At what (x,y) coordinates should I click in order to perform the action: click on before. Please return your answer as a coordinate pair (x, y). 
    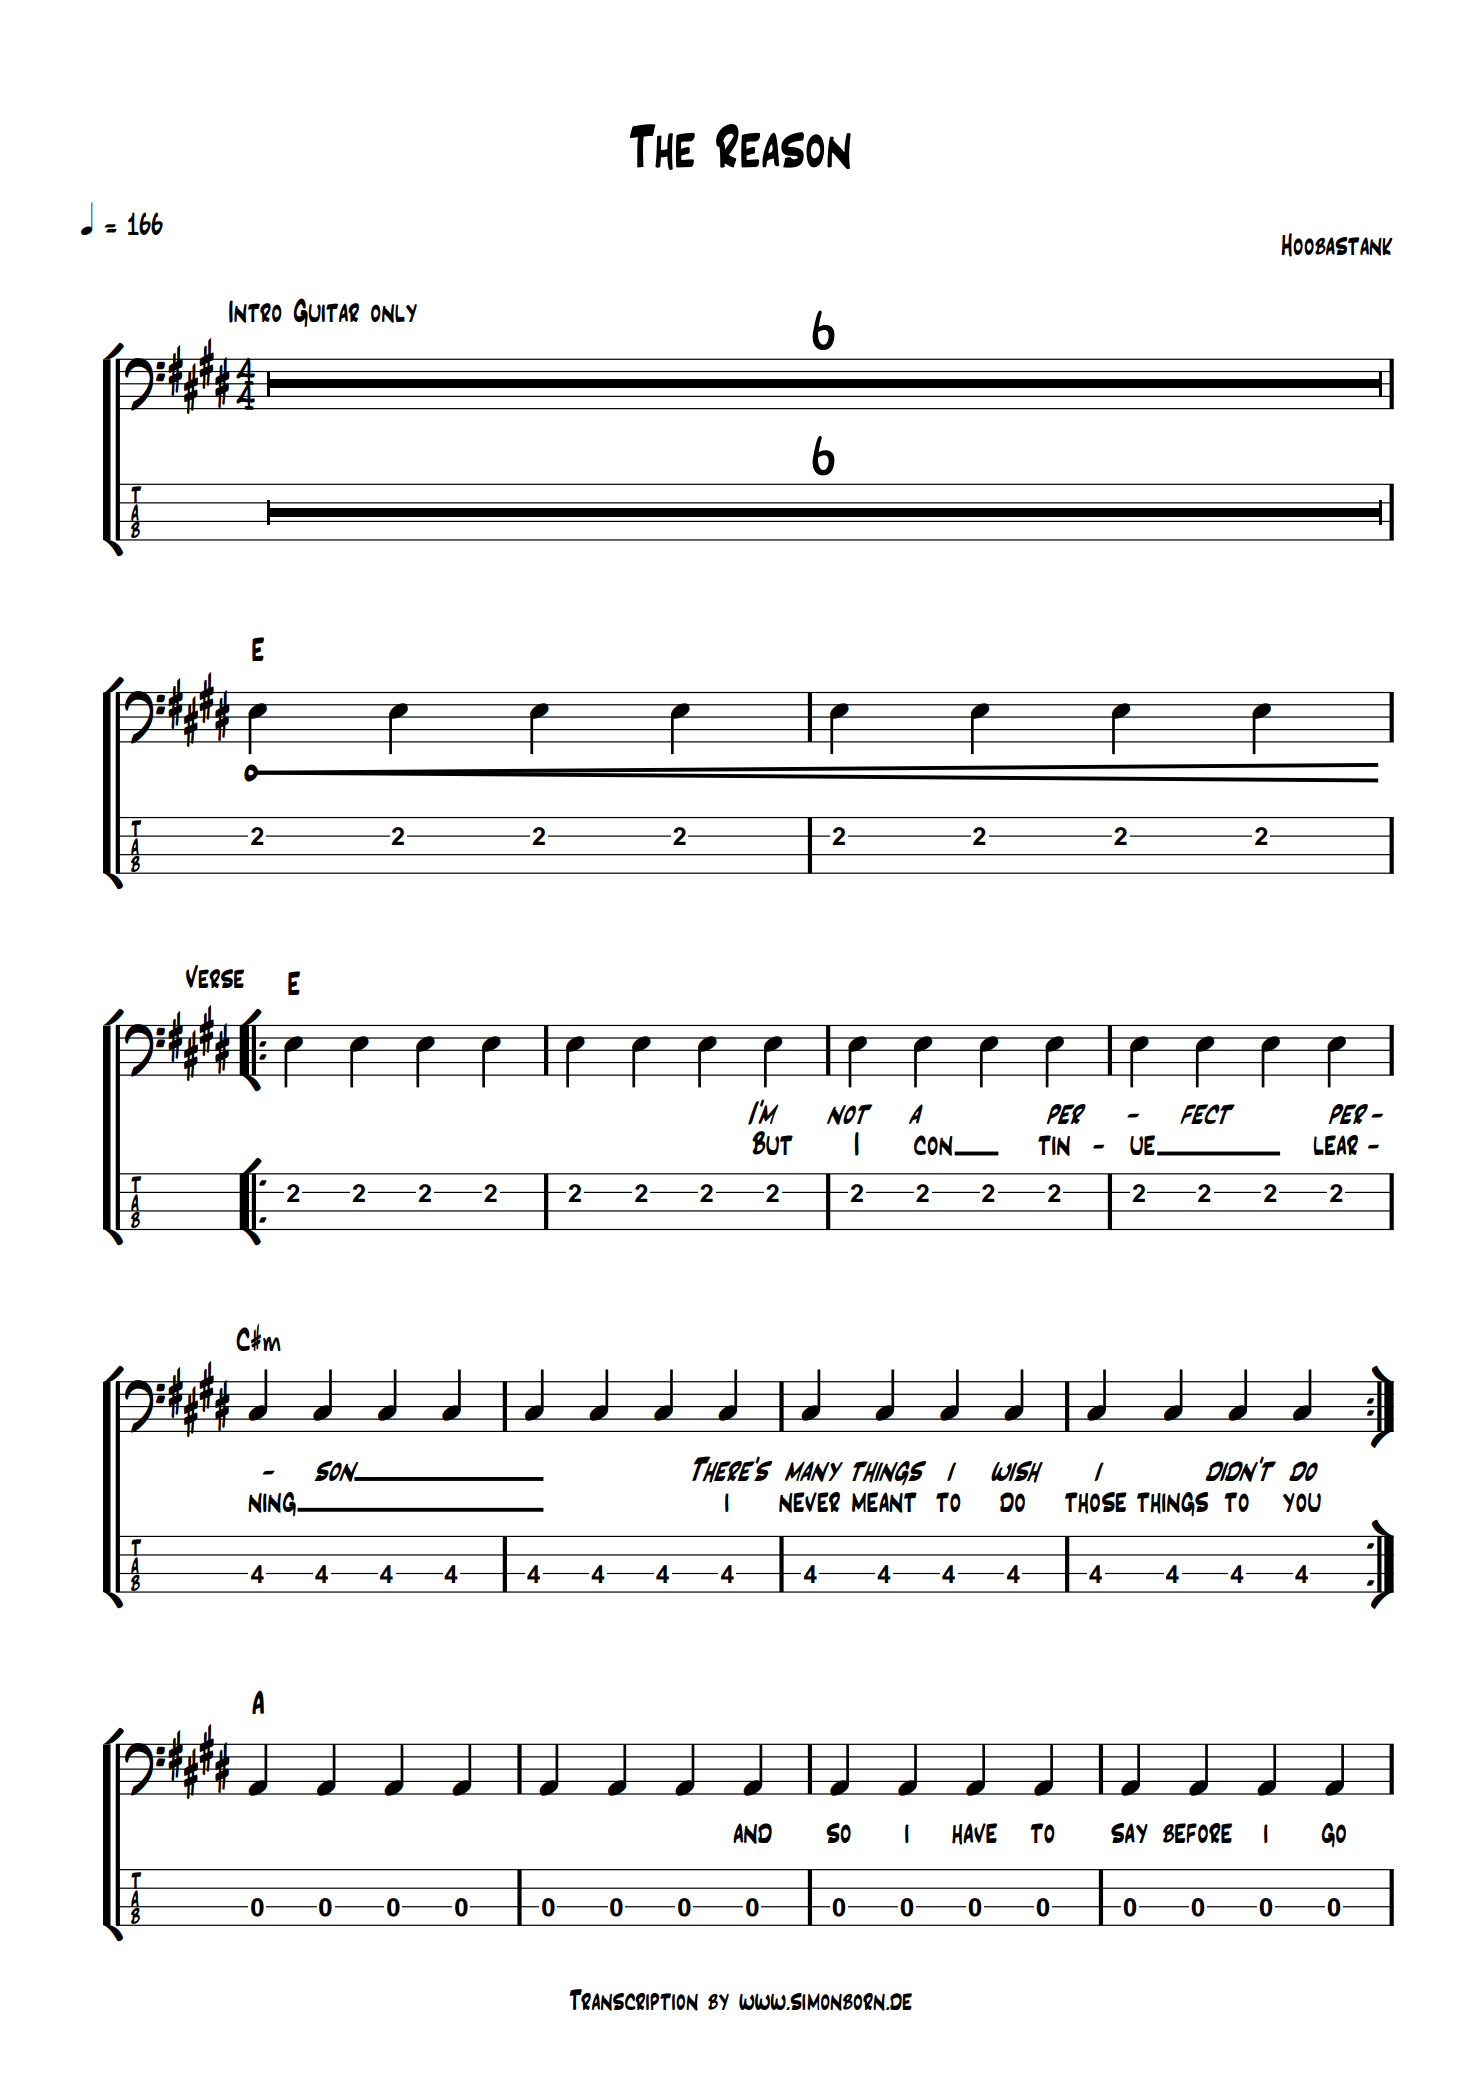
    Looking at the image, I should click on (1197, 1833).
